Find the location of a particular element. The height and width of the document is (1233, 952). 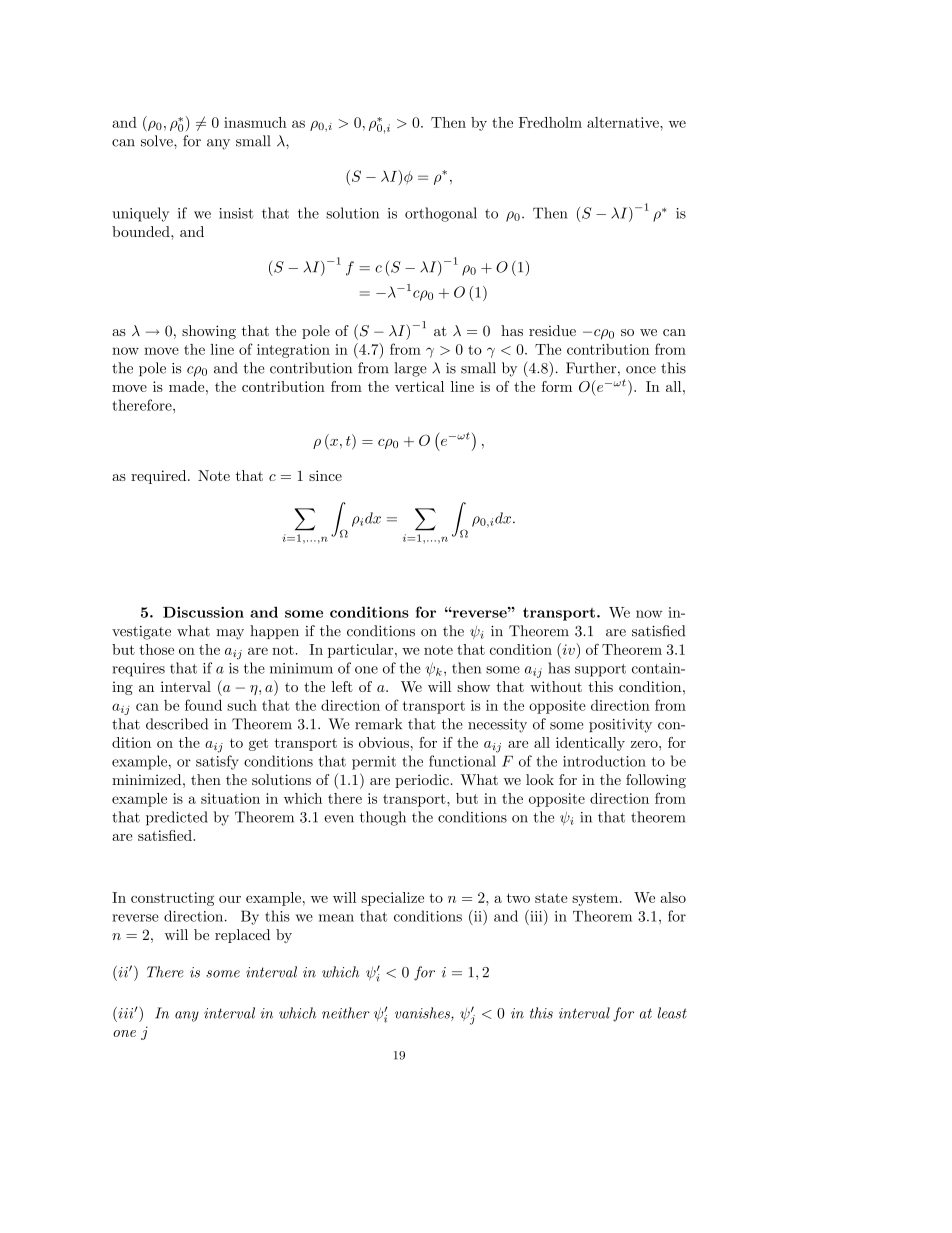

once is located at coordinates (641, 370).
